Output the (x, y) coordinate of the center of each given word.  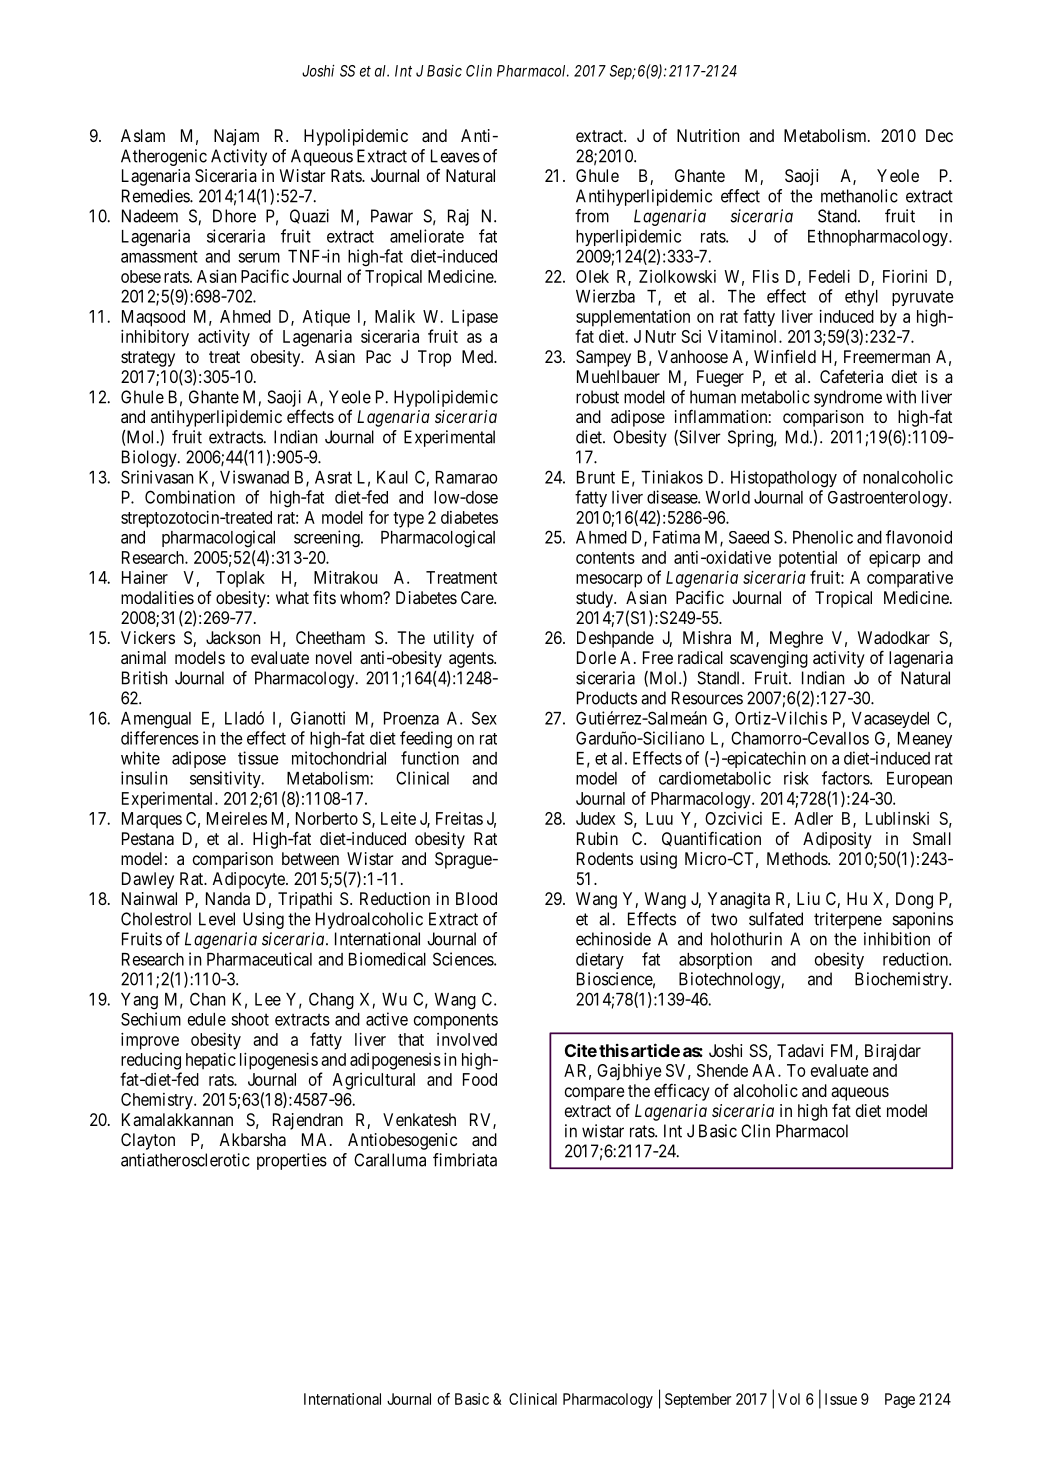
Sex (484, 718)
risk (796, 778)
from (592, 216)
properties (292, 1161)
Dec (939, 135)
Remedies (156, 196)
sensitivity (226, 779)
